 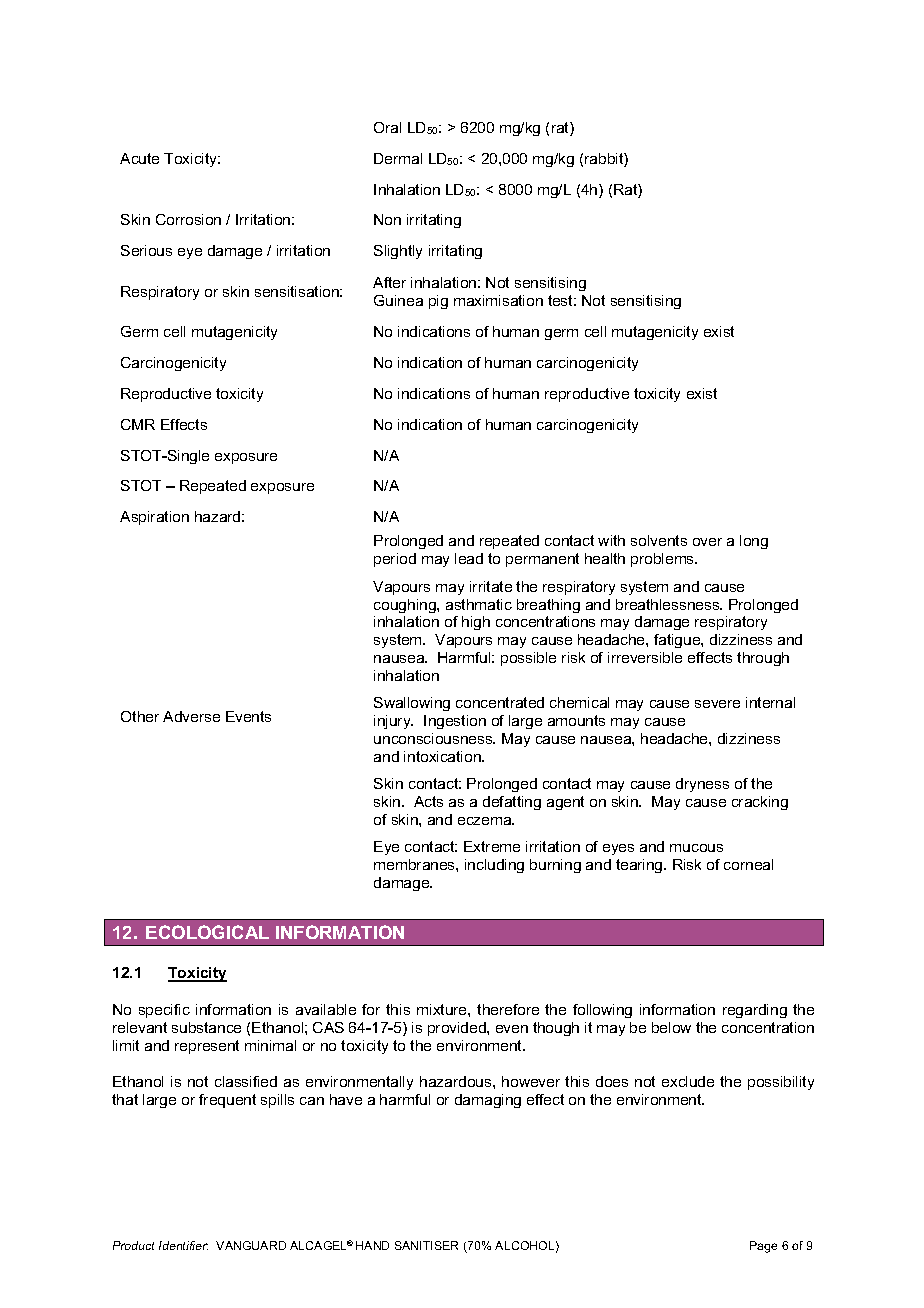 I want to click on Dermal, so click(x=398, y=158).
